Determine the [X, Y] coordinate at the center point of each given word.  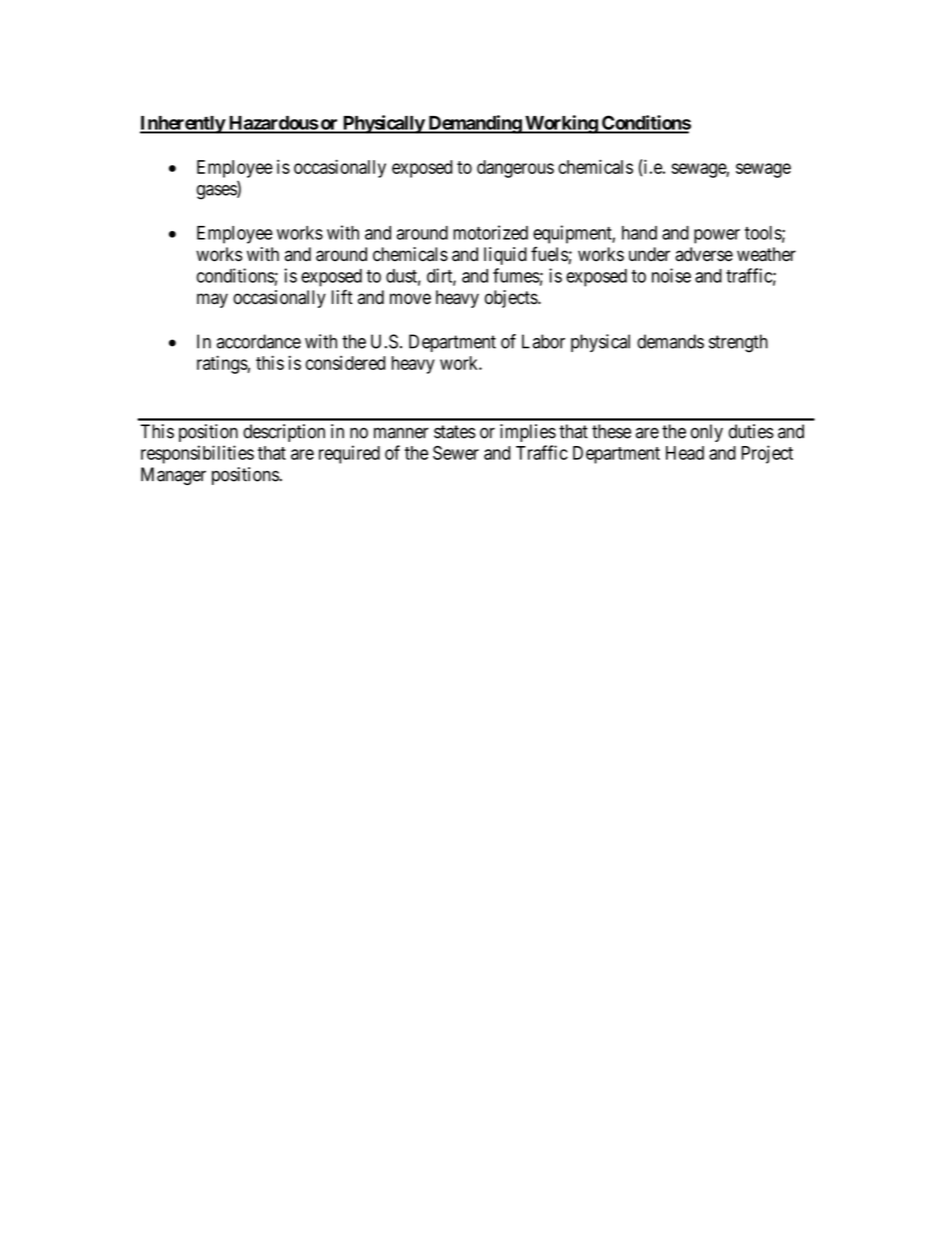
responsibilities [197, 454]
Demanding [474, 124]
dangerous [515, 169]
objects [512, 299]
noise [671, 275]
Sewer [456, 453]
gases [217, 192]
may [212, 300]
